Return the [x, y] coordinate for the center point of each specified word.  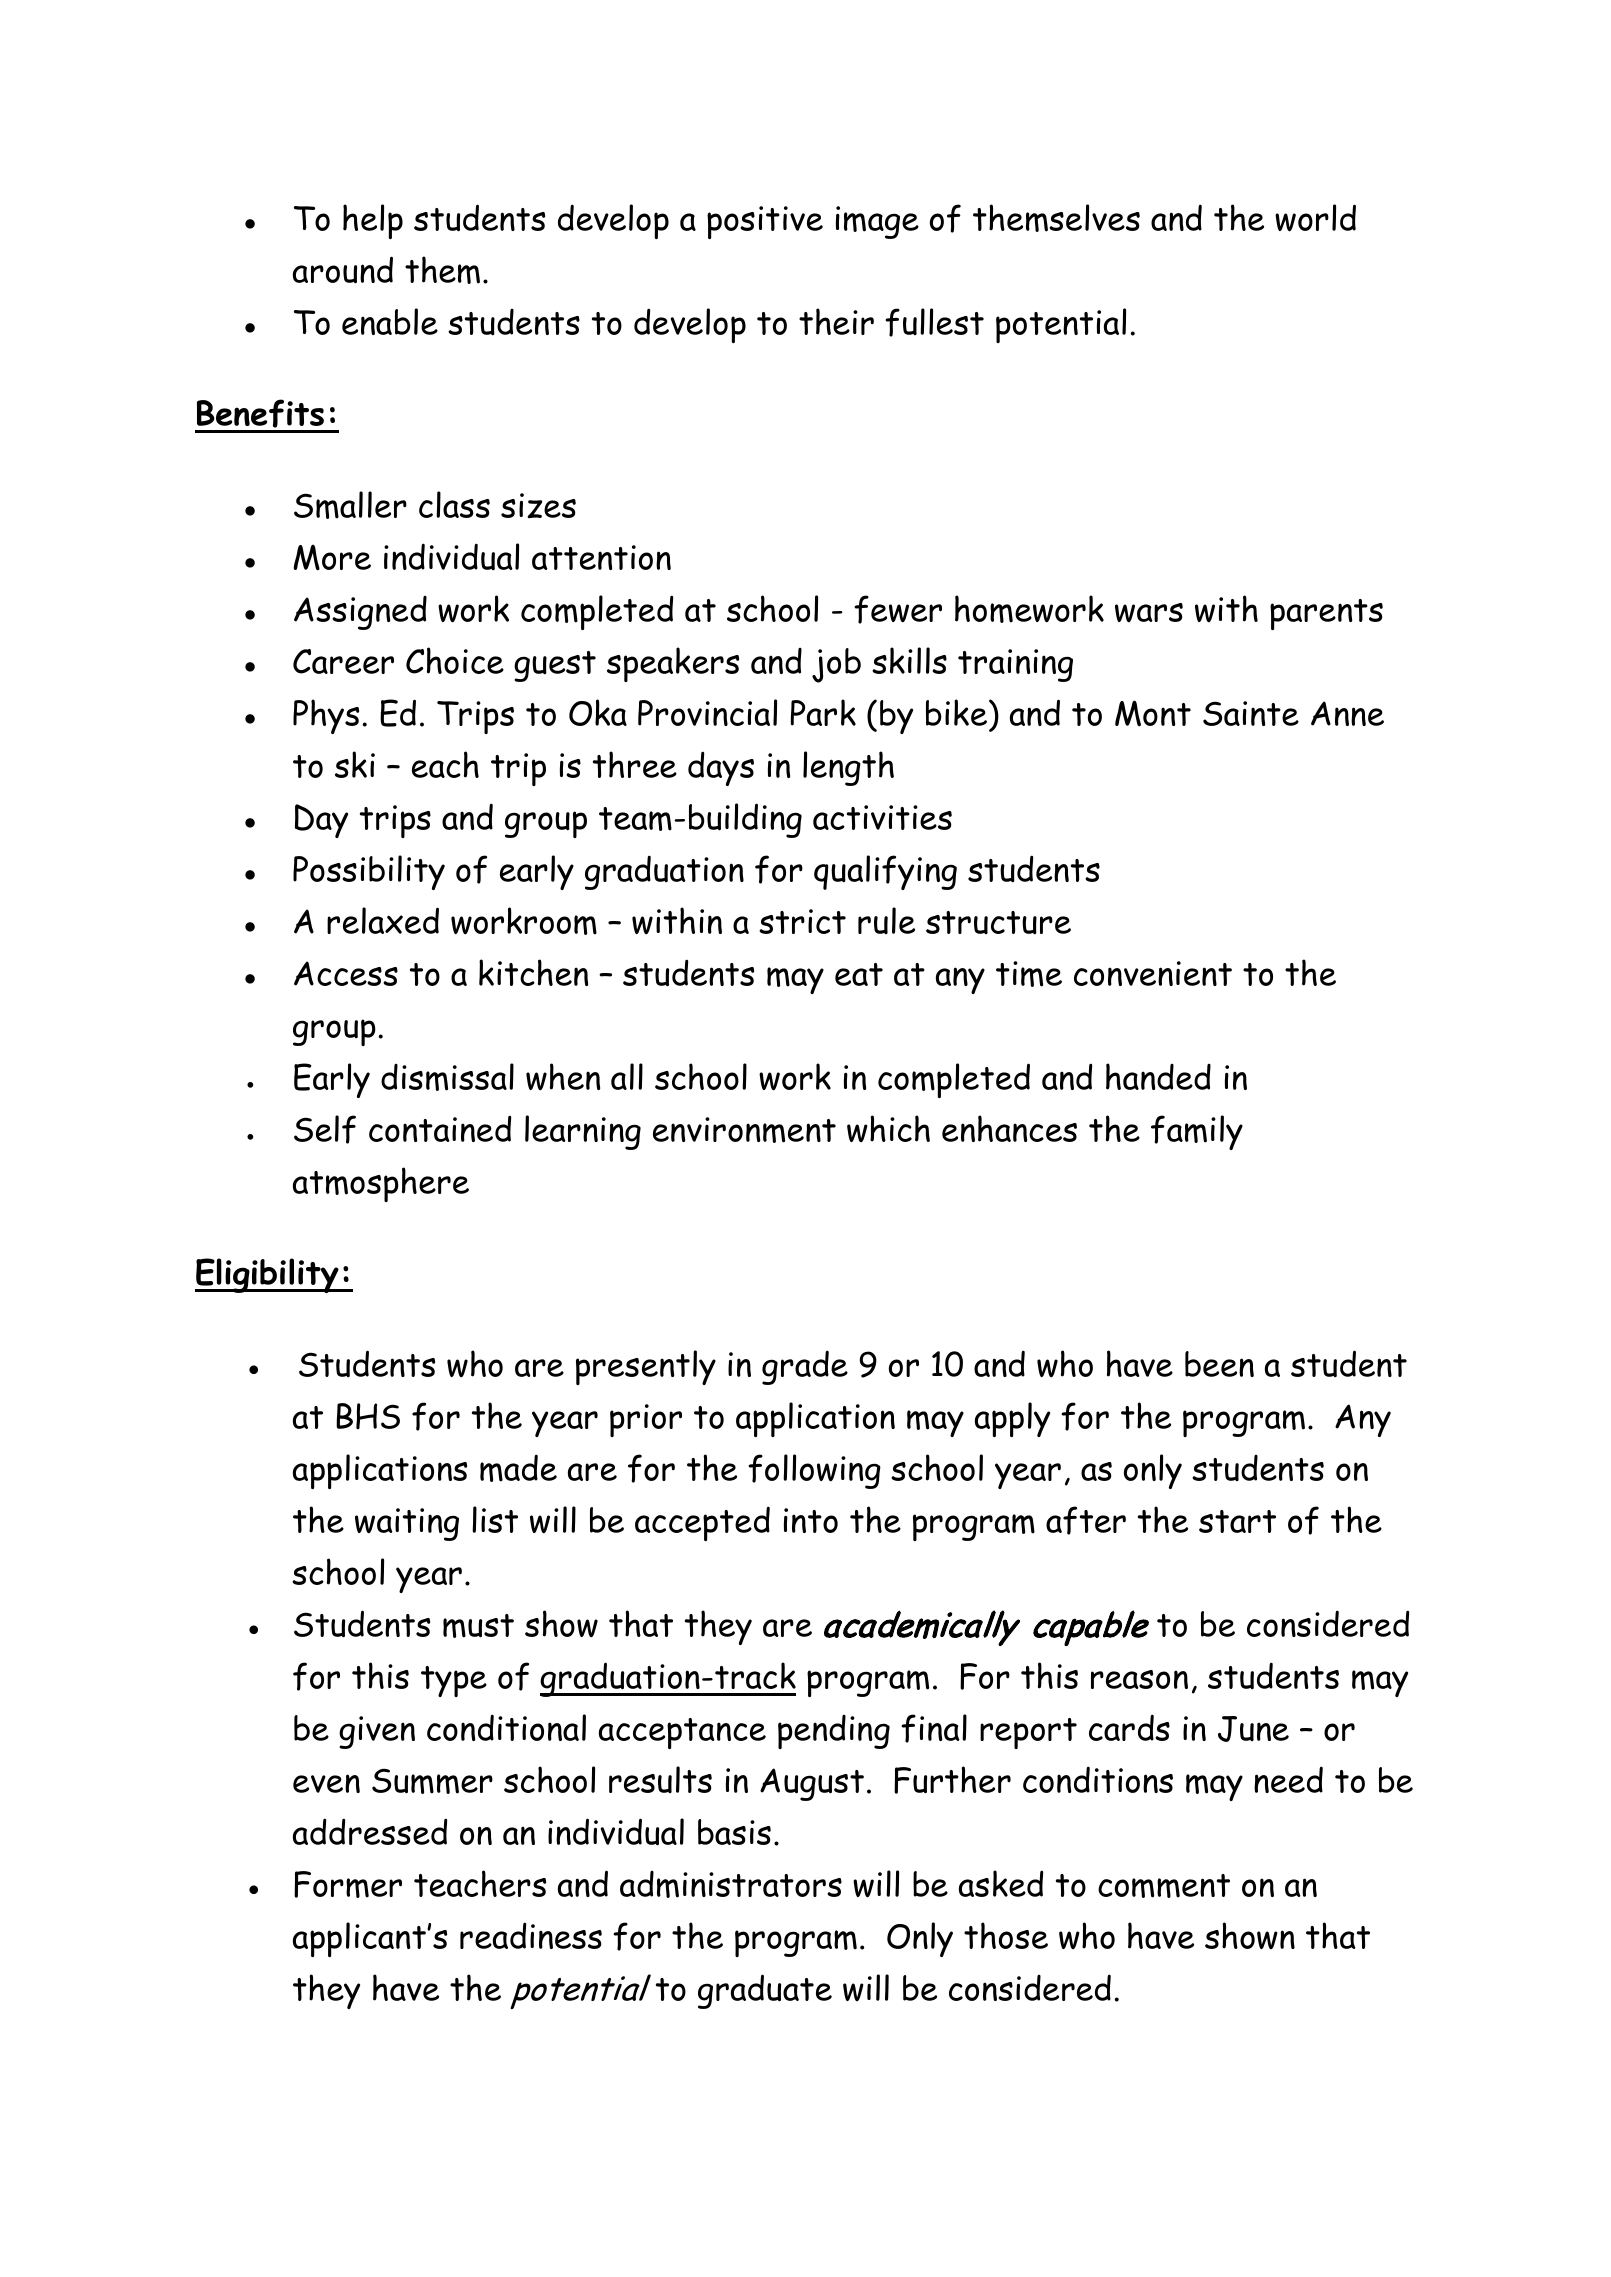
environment [744, 1130]
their [836, 321]
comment [1164, 1886]
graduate [765, 1991]
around [343, 270]
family [1197, 1132]
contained [440, 1128]
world [1315, 218]
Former [348, 1884]
